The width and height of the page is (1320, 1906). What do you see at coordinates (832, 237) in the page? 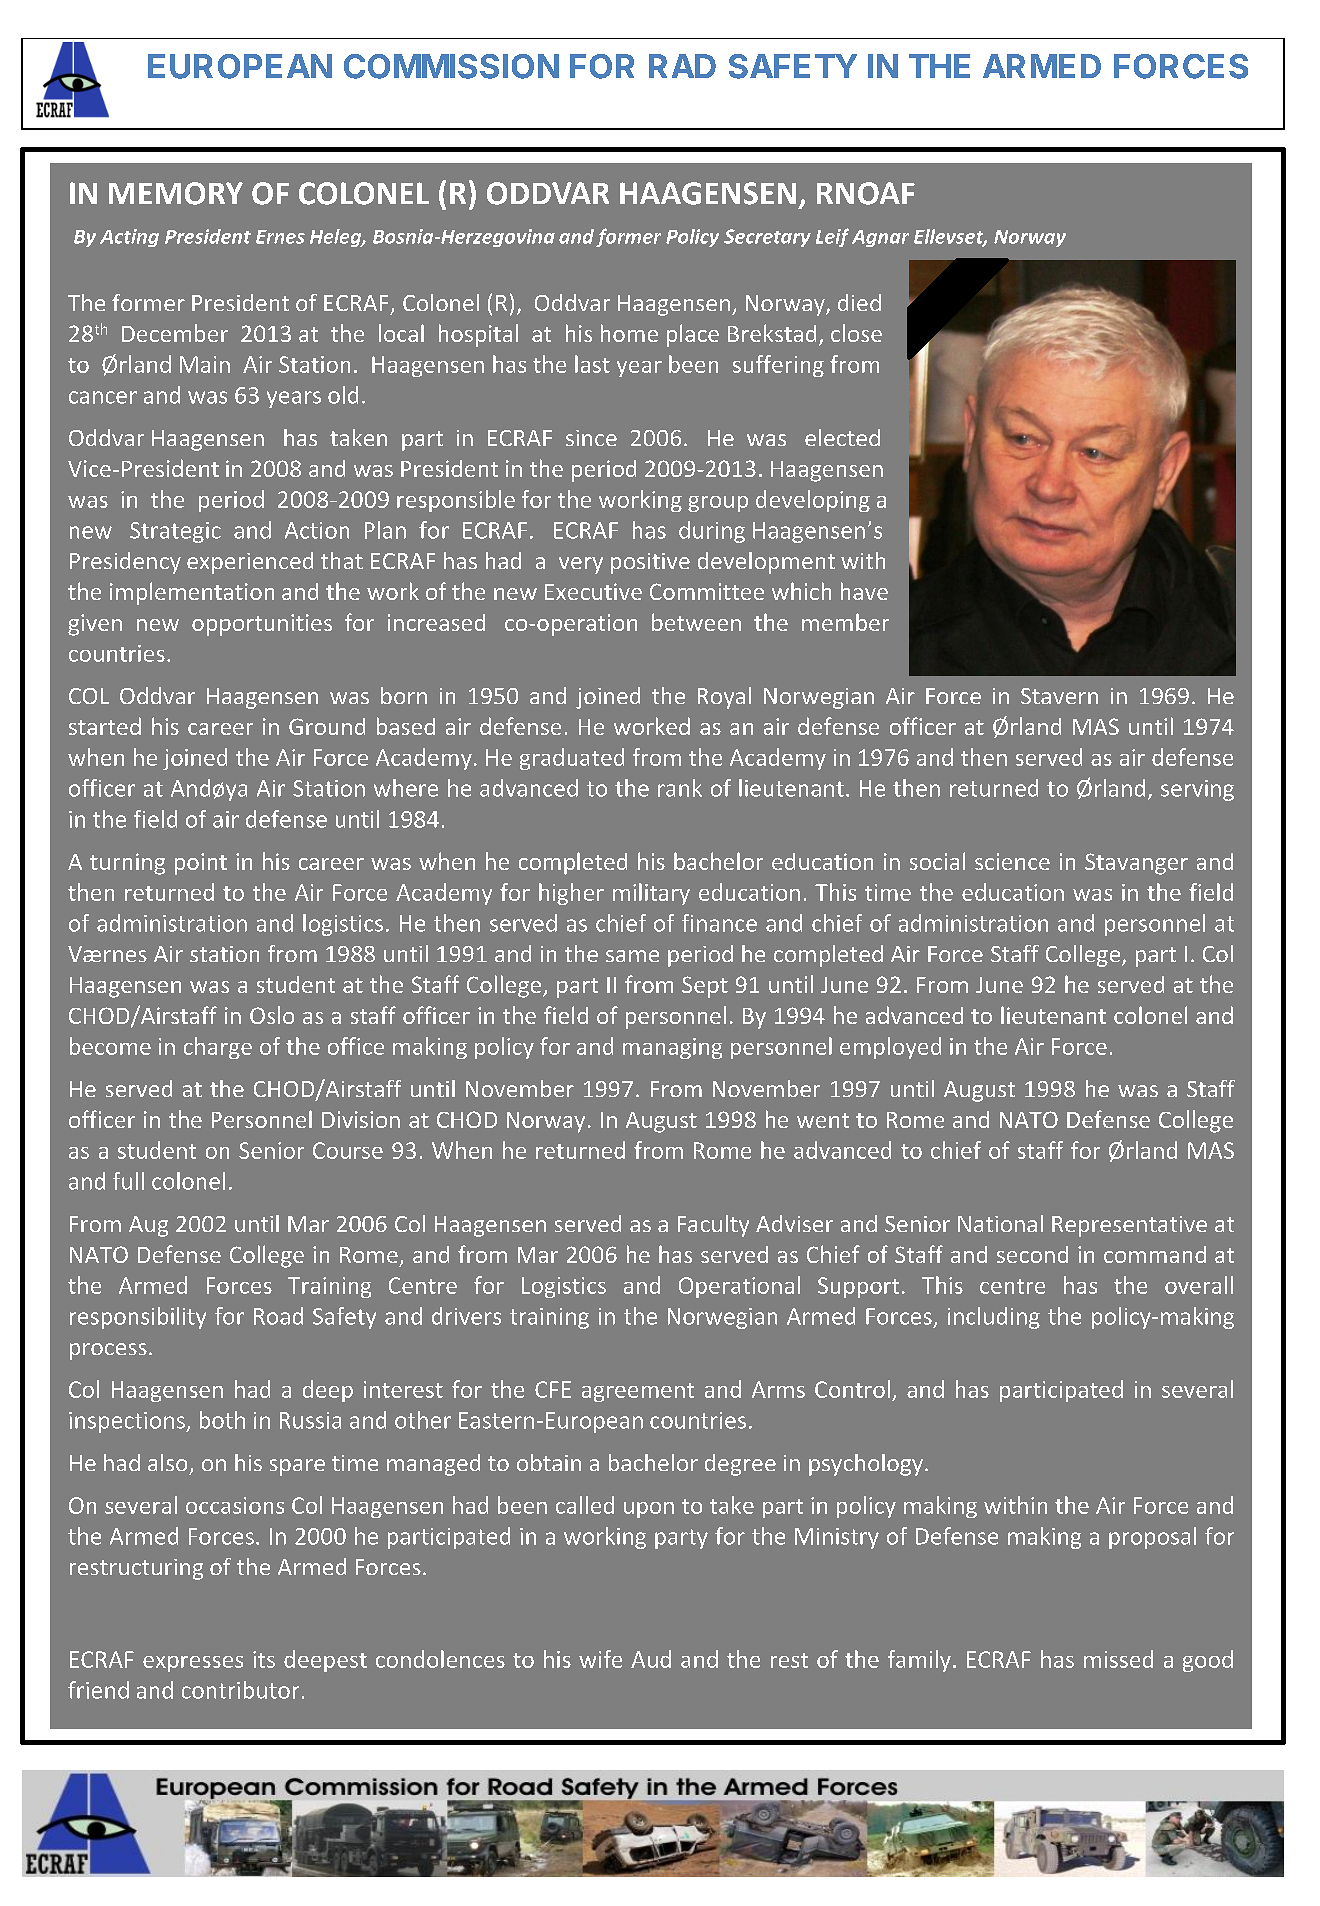
I see `Leif` at bounding box center [832, 237].
